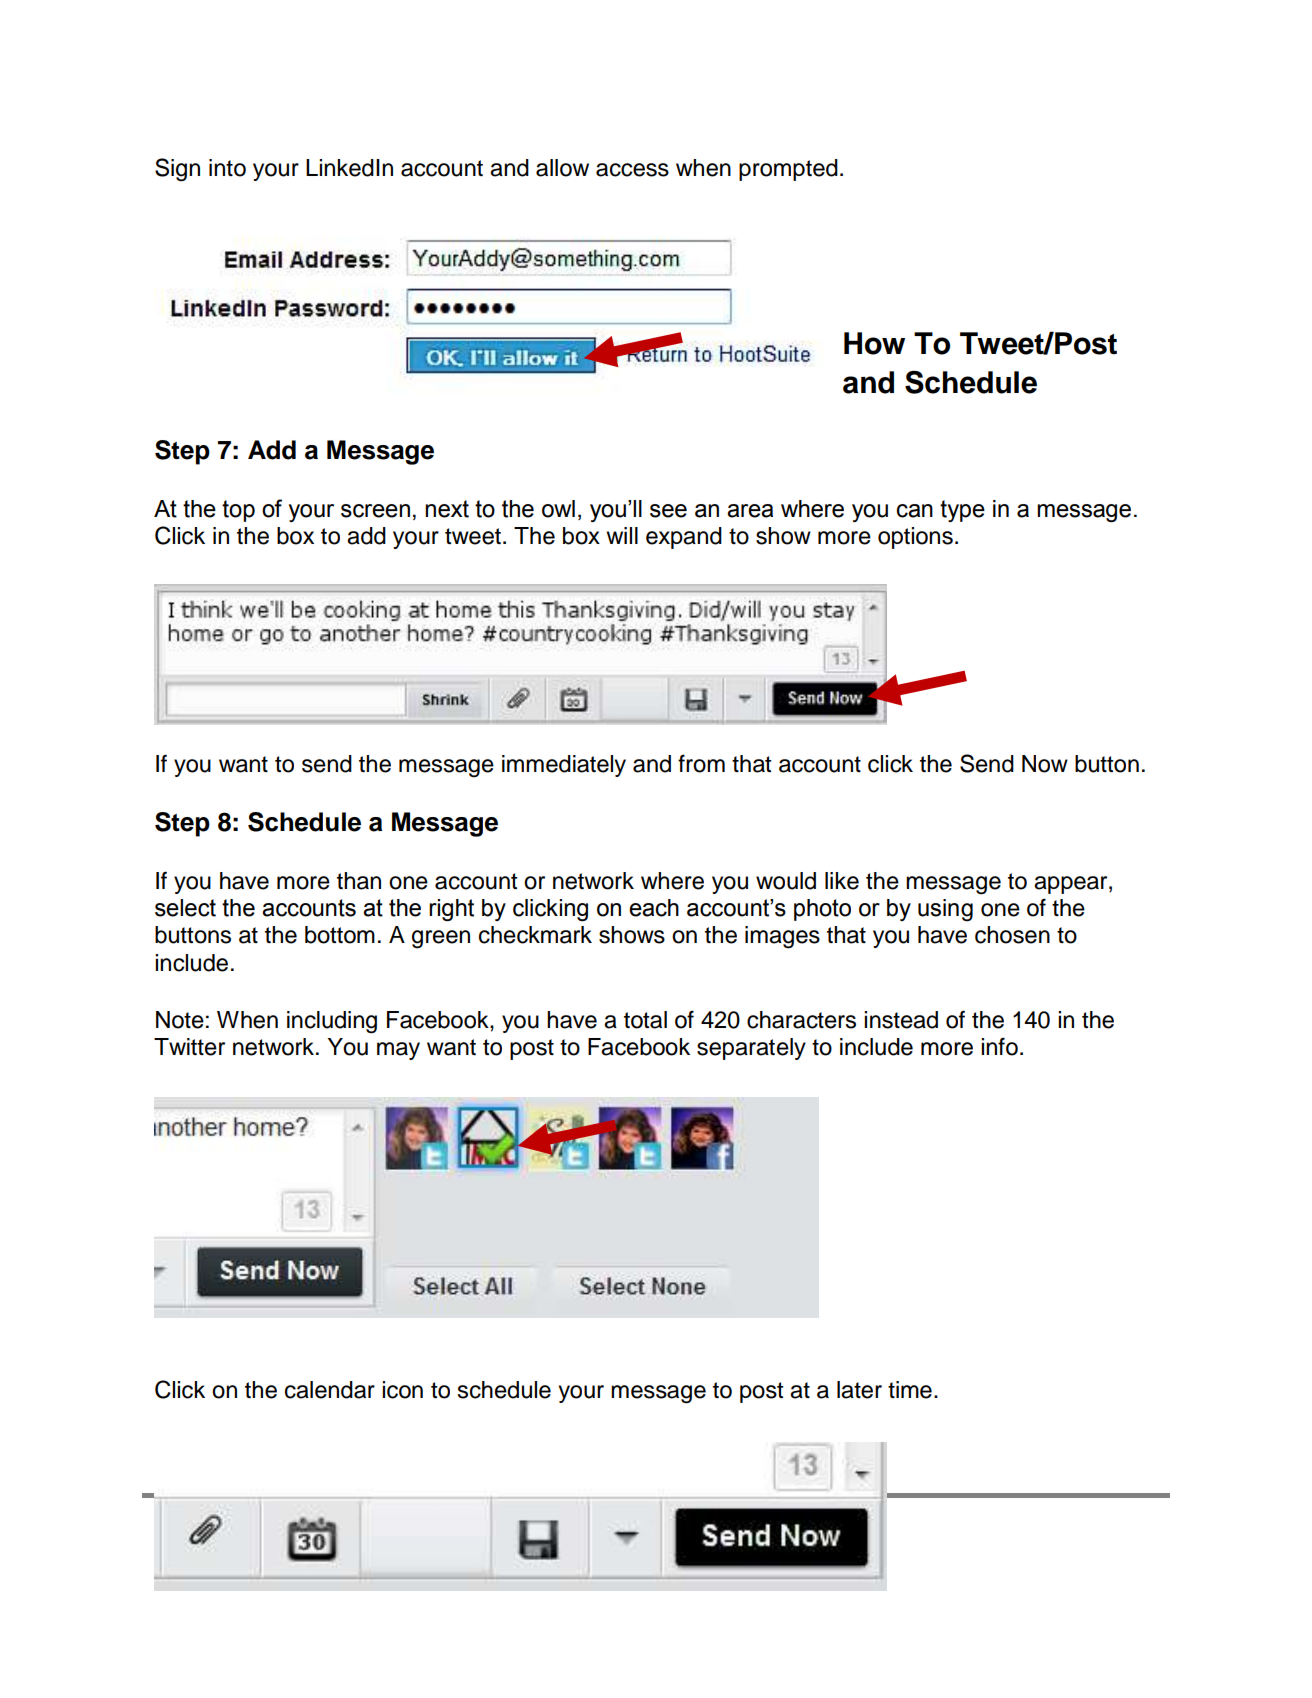  I want to click on type, so click(962, 511).
